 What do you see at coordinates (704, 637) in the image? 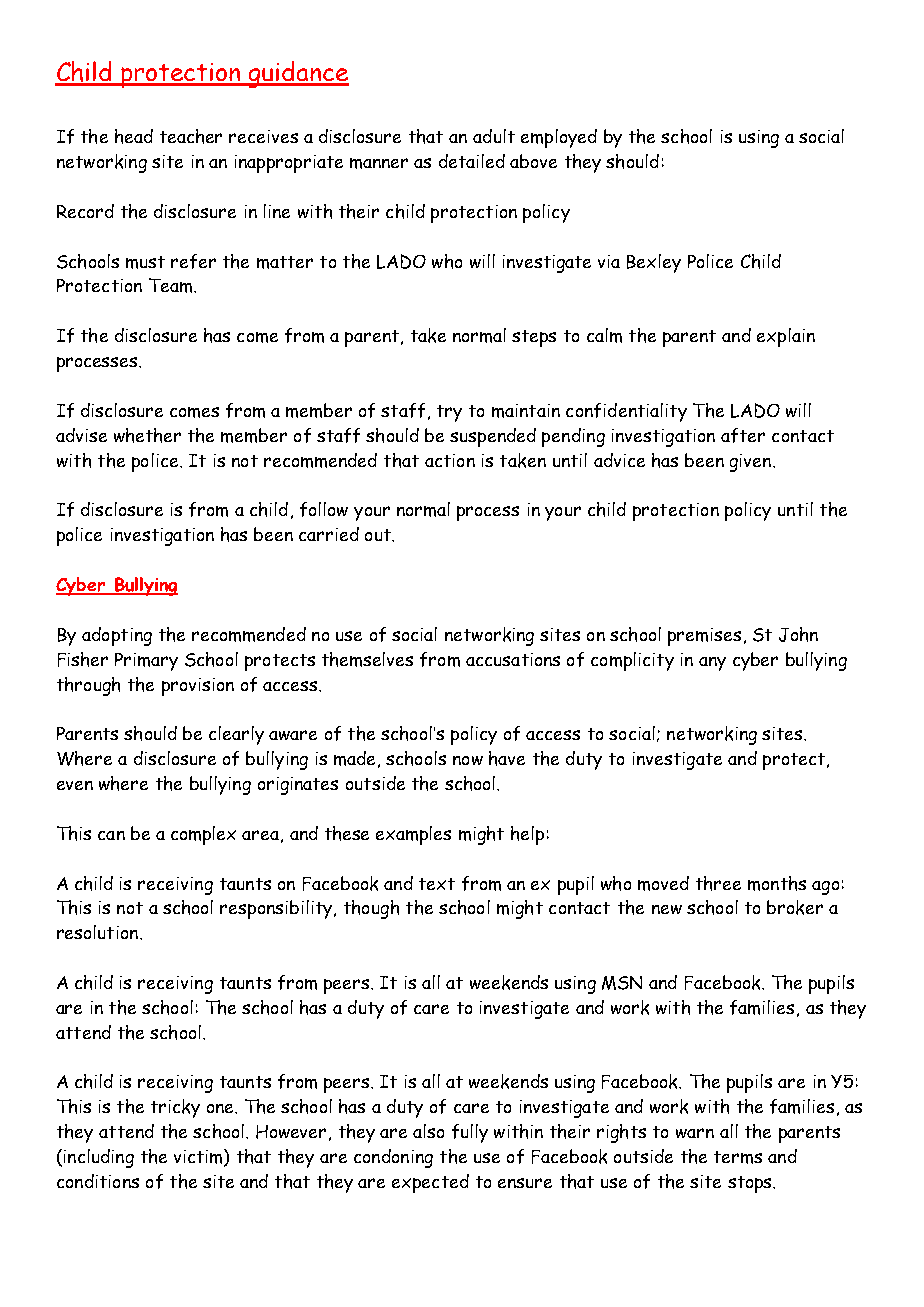
I see `premises` at bounding box center [704, 637].
